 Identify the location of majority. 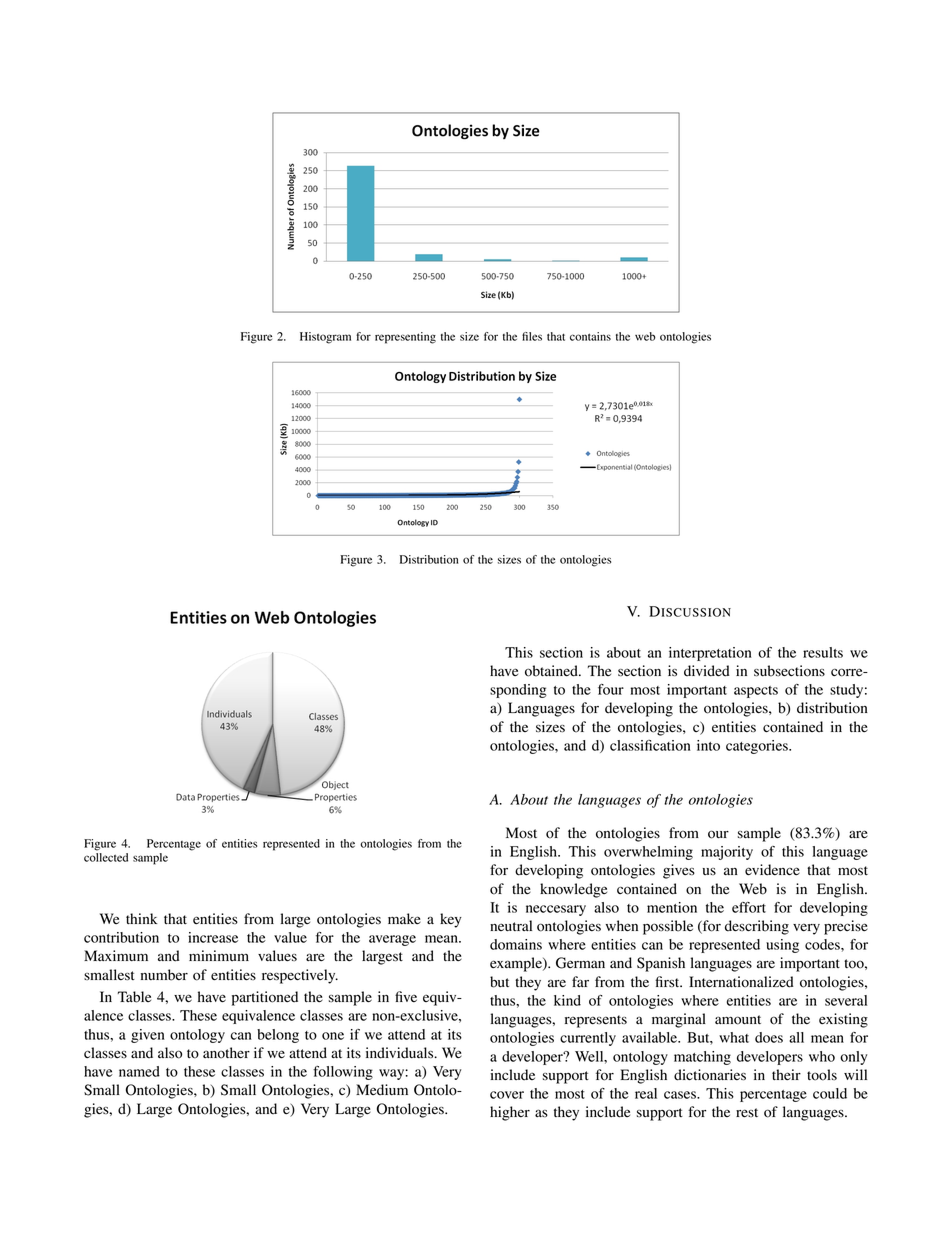
(727, 853).
